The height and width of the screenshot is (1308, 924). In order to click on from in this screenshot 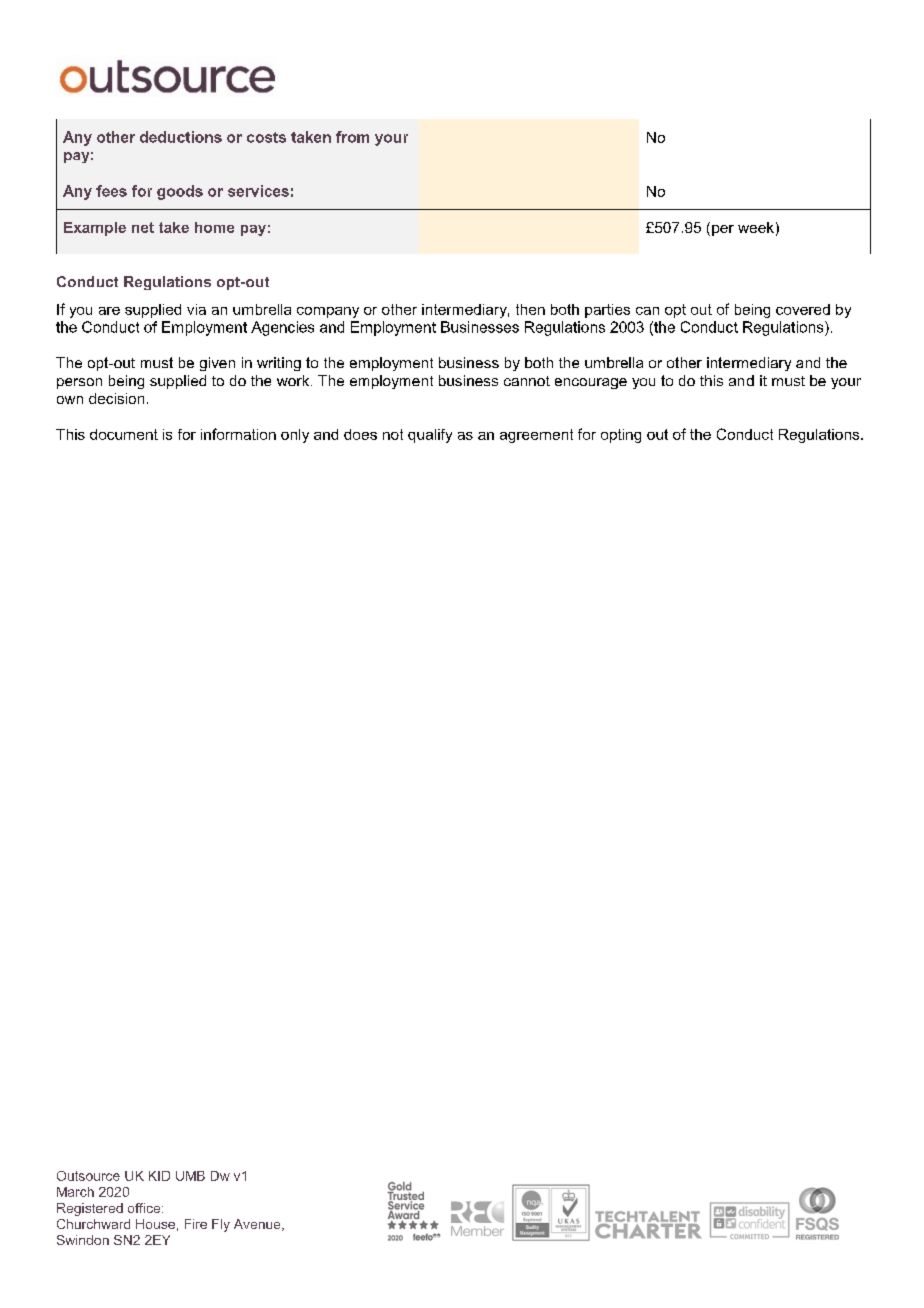, I will do `click(352, 137)`.
